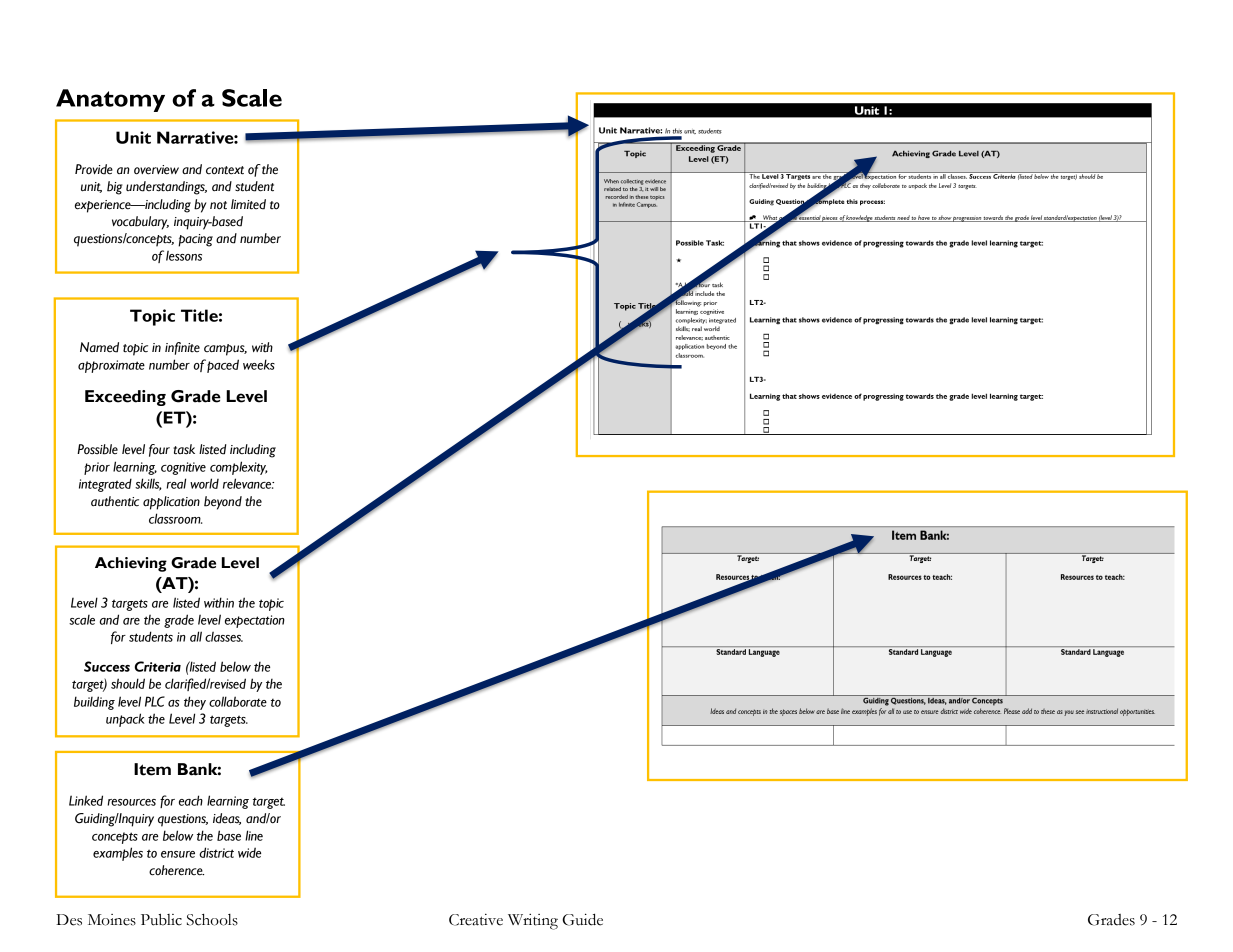  Describe the element at coordinates (225, 170) in the screenshot. I see `context` at that location.
